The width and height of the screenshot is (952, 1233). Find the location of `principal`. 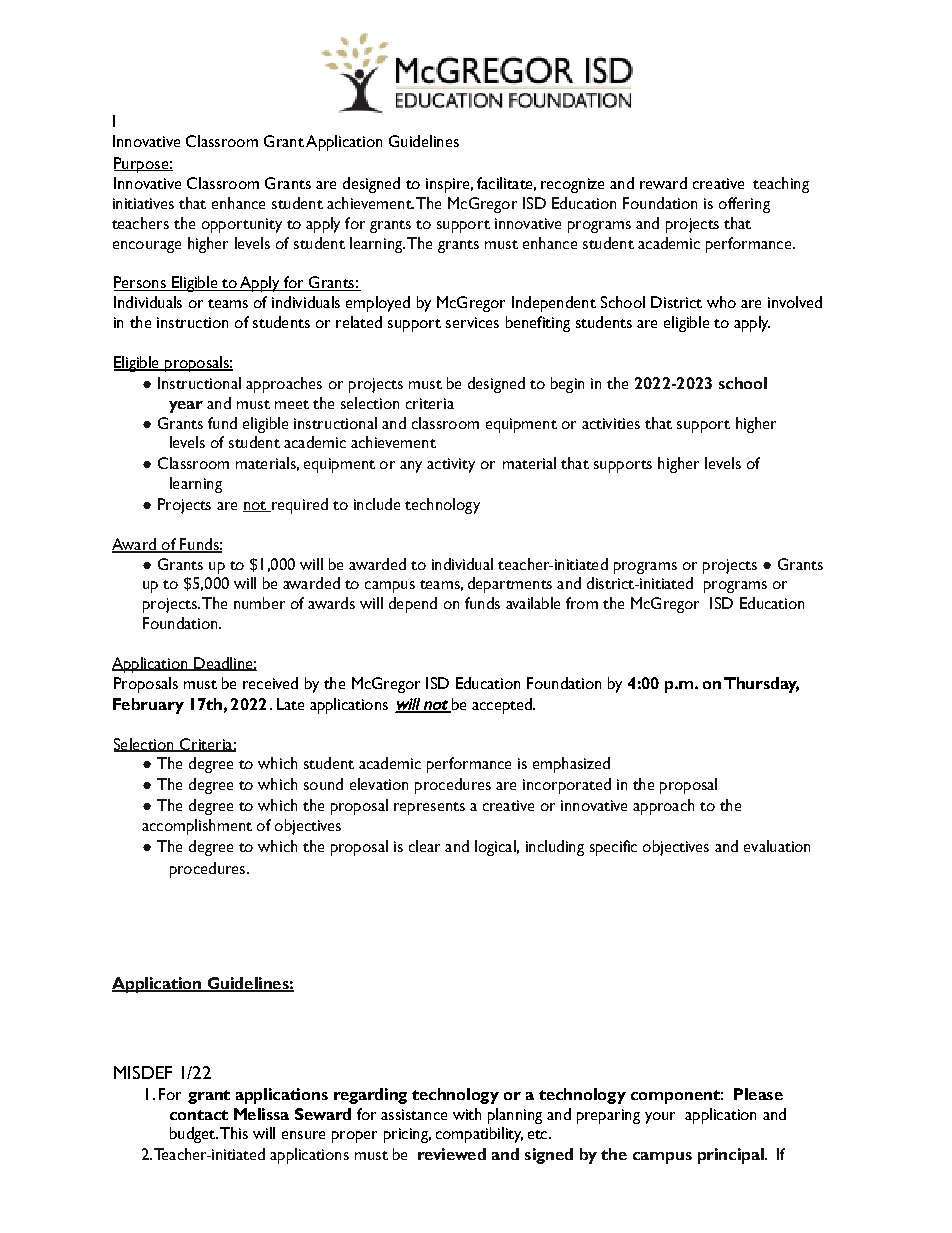

principal is located at coordinates (732, 1156).
